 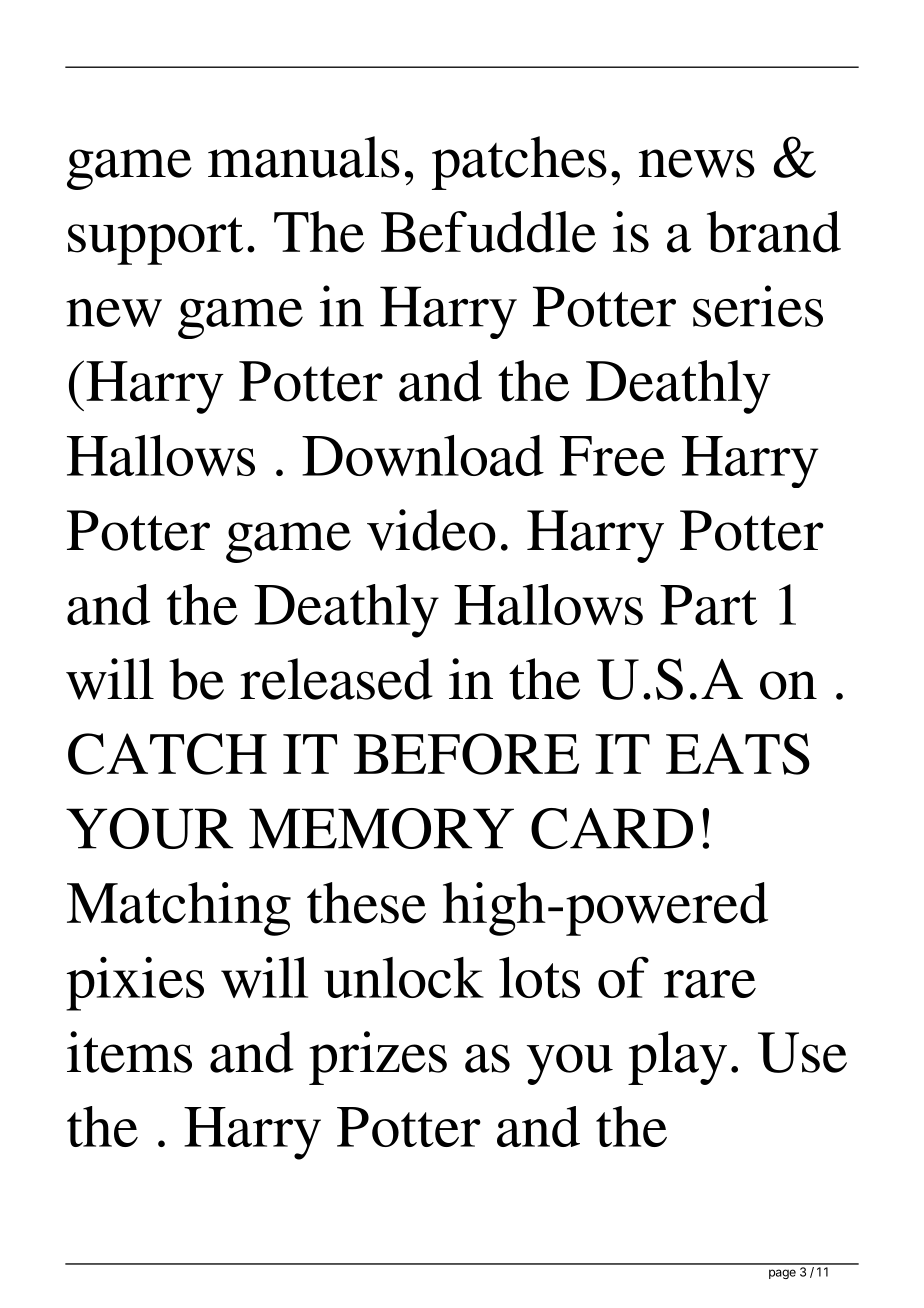 What do you see at coordinates (697, 163) in the image?
I see `news` at bounding box center [697, 163].
